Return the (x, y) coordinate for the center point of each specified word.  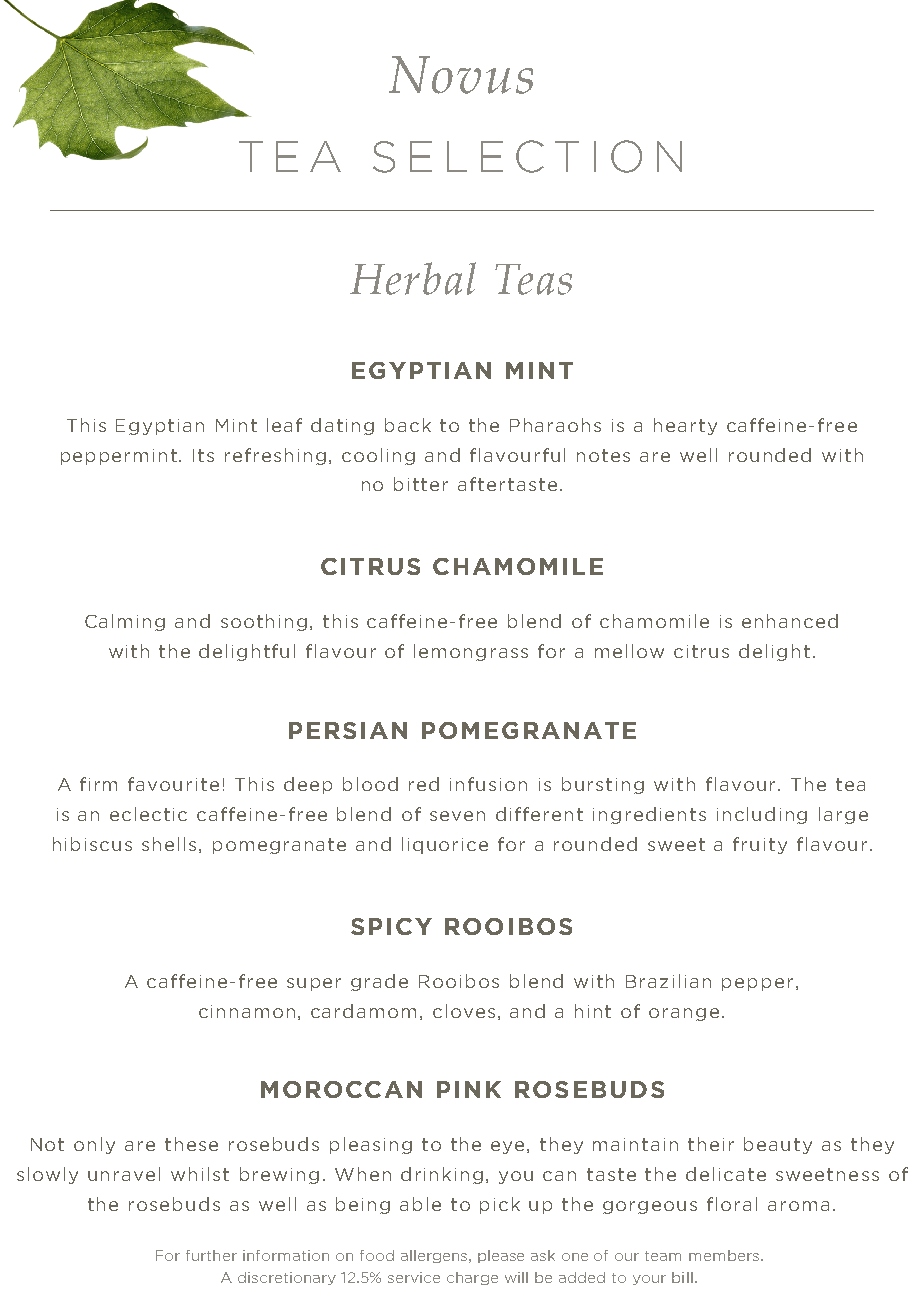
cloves (464, 1011)
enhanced (790, 621)
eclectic (148, 814)
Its (203, 455)
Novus (461, 75)
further (211, 1255)
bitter (421, 484)
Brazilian (668, 981)
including (762, 815)
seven (457, 816)
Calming (125, 622)
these (191, 1144)
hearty (685, 426)
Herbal (413, 278)
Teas (533, 279)
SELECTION (527, 156)
